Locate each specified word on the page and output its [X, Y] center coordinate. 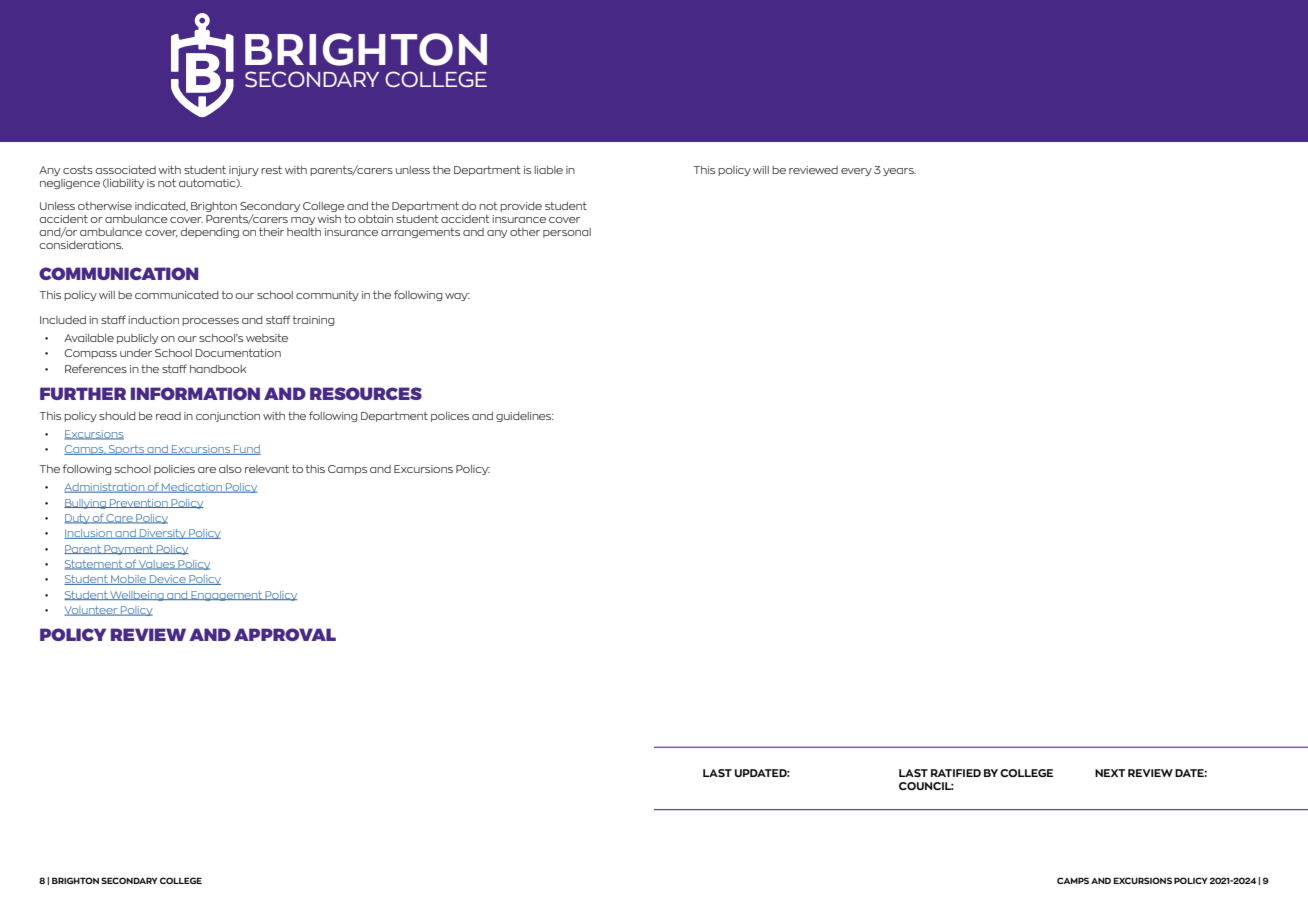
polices [450, 417]
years [899, 172]
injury [244, 171]
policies [174, 470]
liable [549, 170]
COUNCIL [926, 786]
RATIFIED [956, 773]
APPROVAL [285, 634]
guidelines [525, 417]
